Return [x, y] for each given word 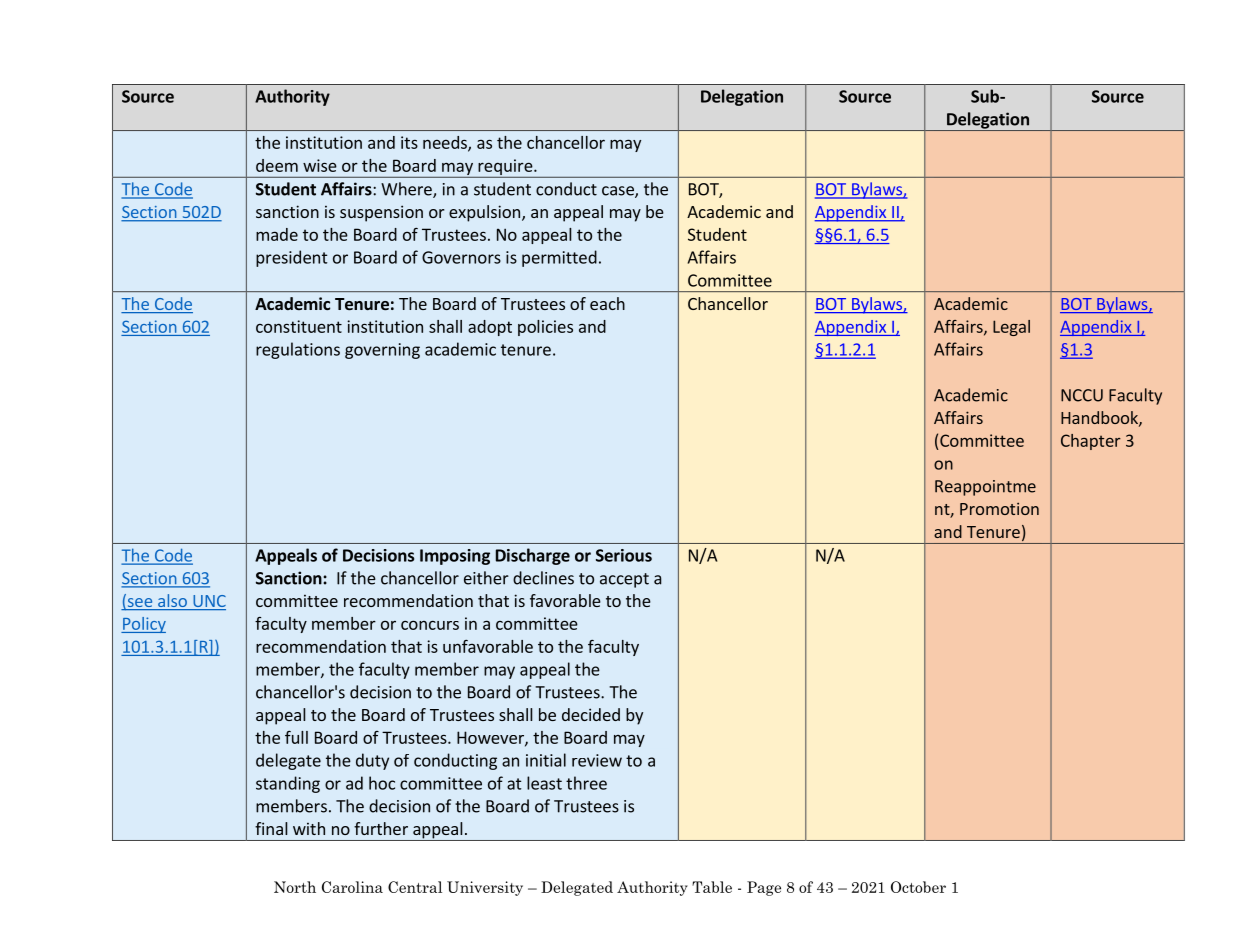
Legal [1011, 328]
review [597, 760]
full [296, 737]
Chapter [1091, 442]
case [619, 192]
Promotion [999, 508]
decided [591, 714]
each [607, 303]
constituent [299, 326]
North [295, 887]
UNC [208, 602]
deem [277, 165]
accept [624, 580]
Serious [624, 555]
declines [543, 578]
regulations [298, 350]
